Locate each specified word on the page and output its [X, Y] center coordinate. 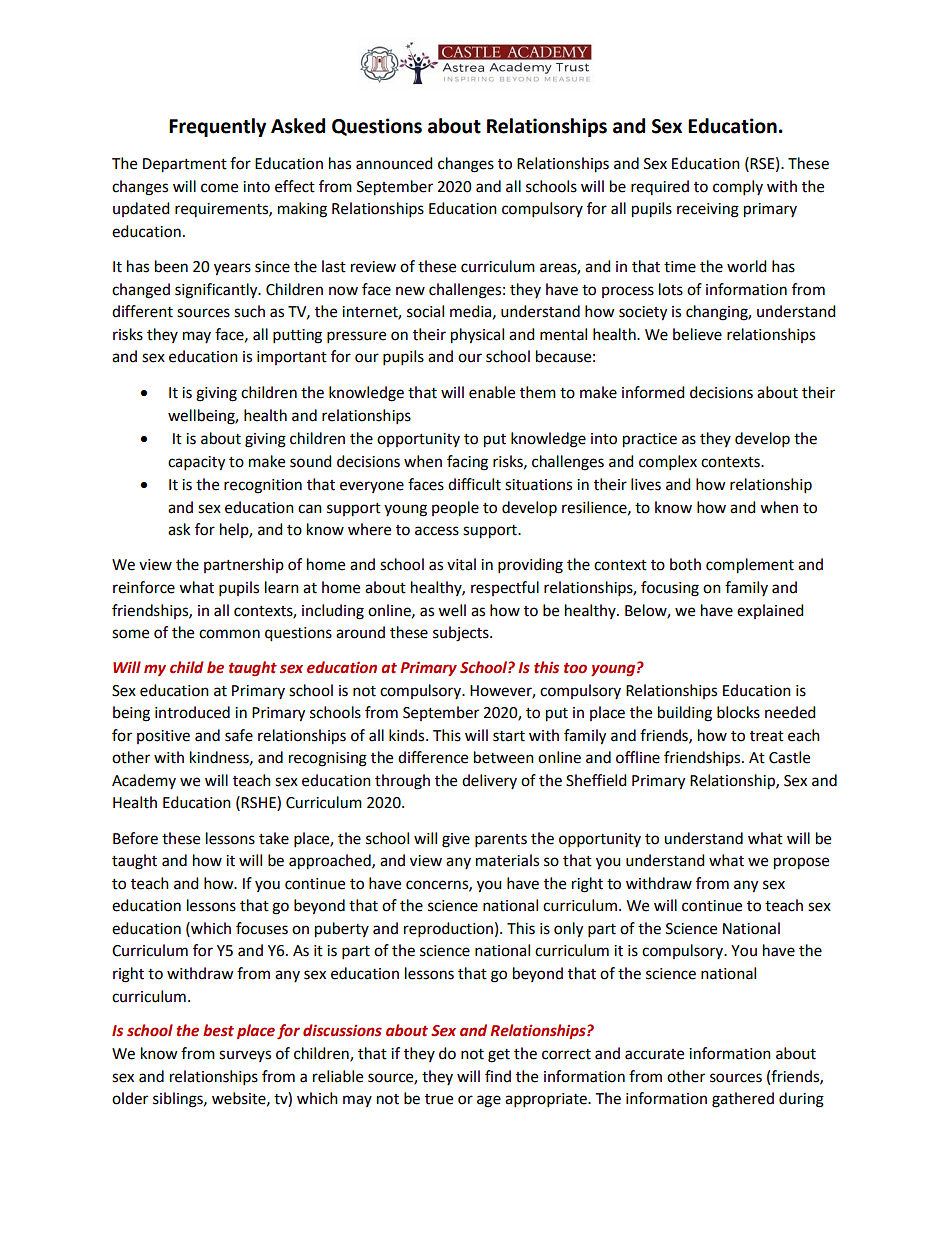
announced [394, 163]
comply [738, 188]
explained [770, 611]
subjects [462, 634]
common [229, 634]
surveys [245, 1056]
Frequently [217, 127]
